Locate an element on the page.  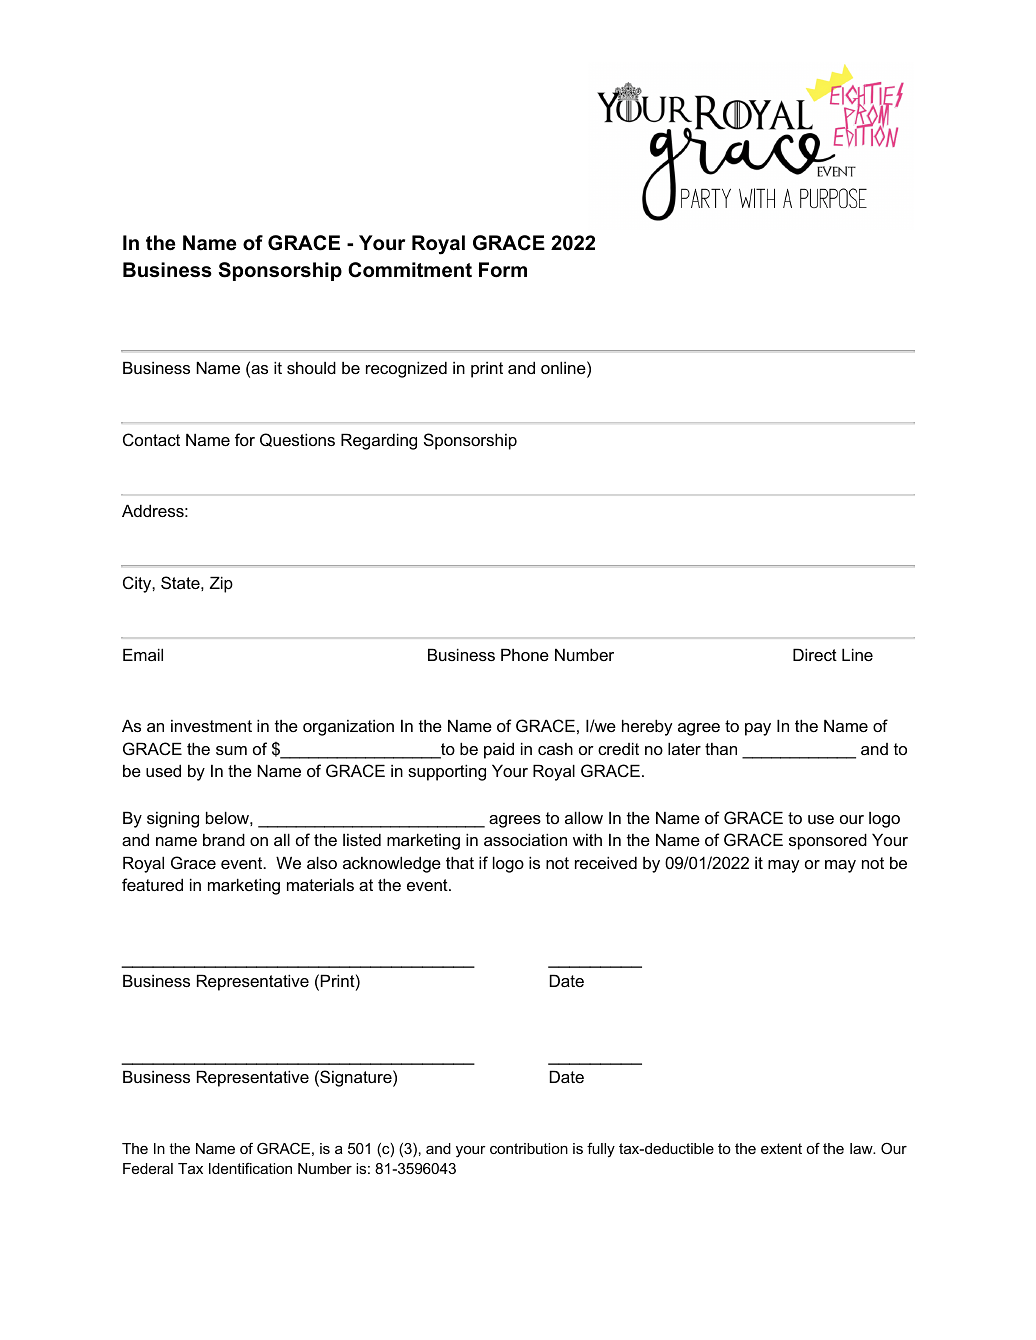
contribution is located at coordinates (529, 1148).
